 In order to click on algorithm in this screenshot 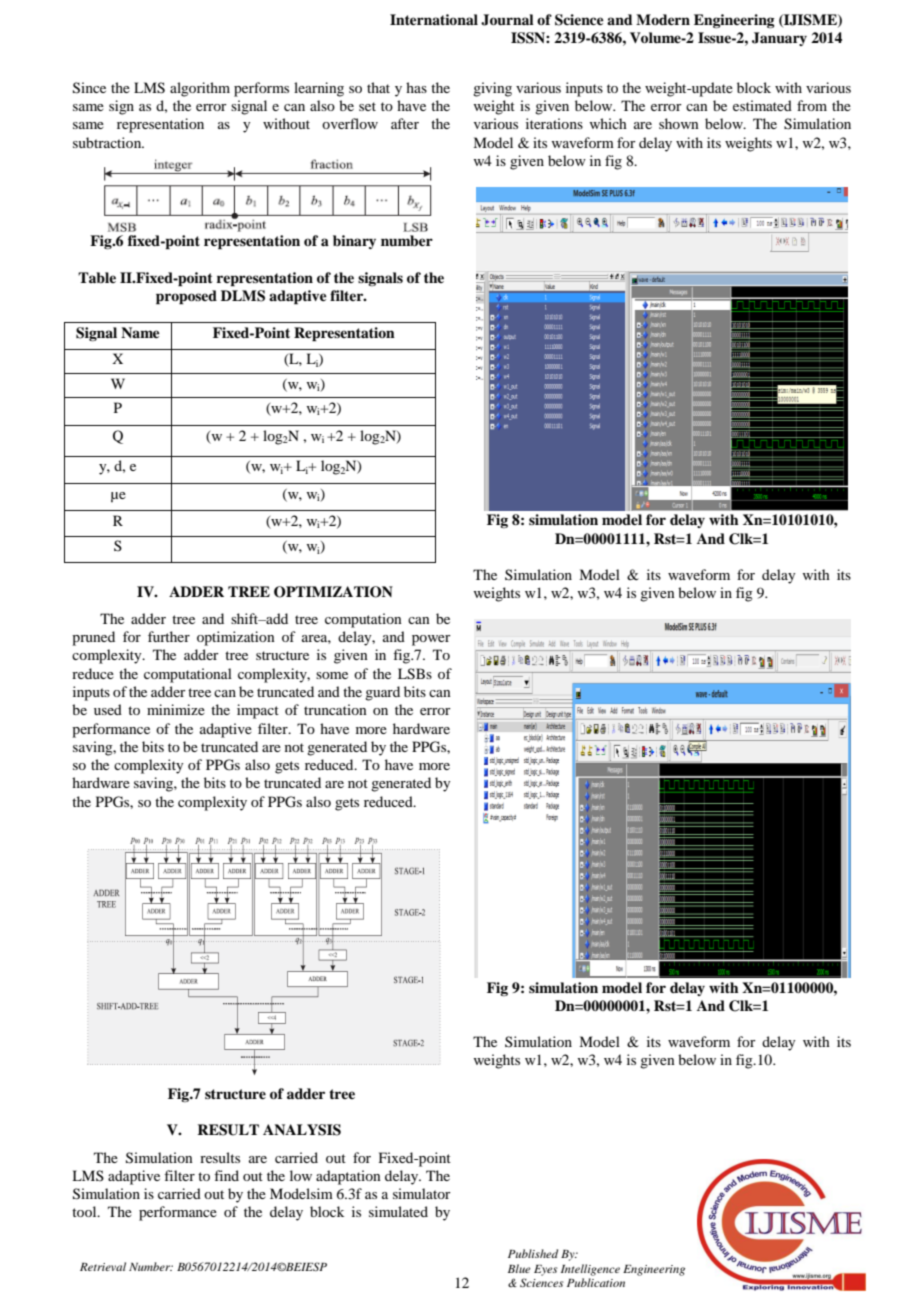, I will do `click(200, 89)`.
